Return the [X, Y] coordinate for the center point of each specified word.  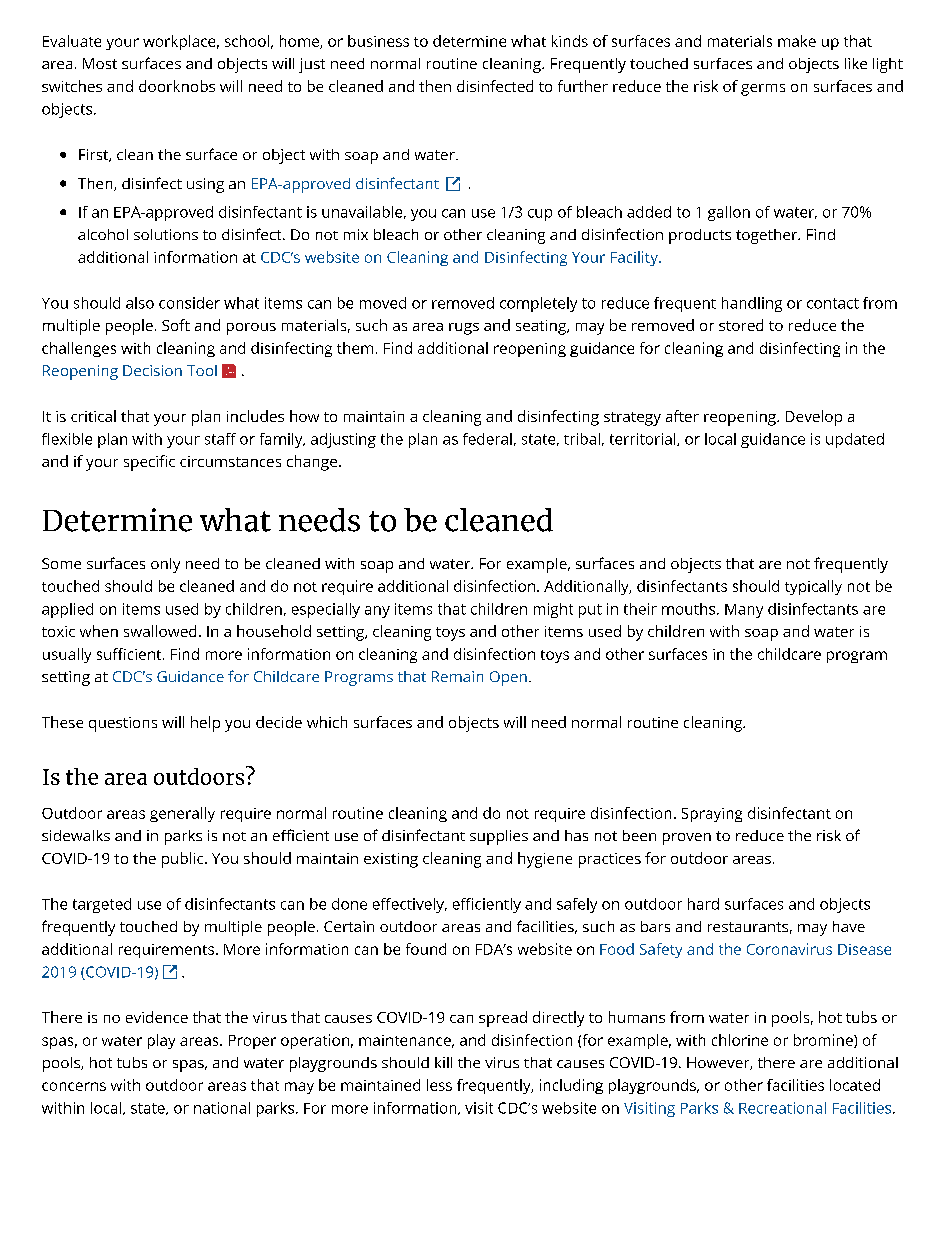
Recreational [782, 1108]
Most [100, 63]
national [222, 1108]
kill [443, 1062]
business [378, 41]
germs [763, 90]
